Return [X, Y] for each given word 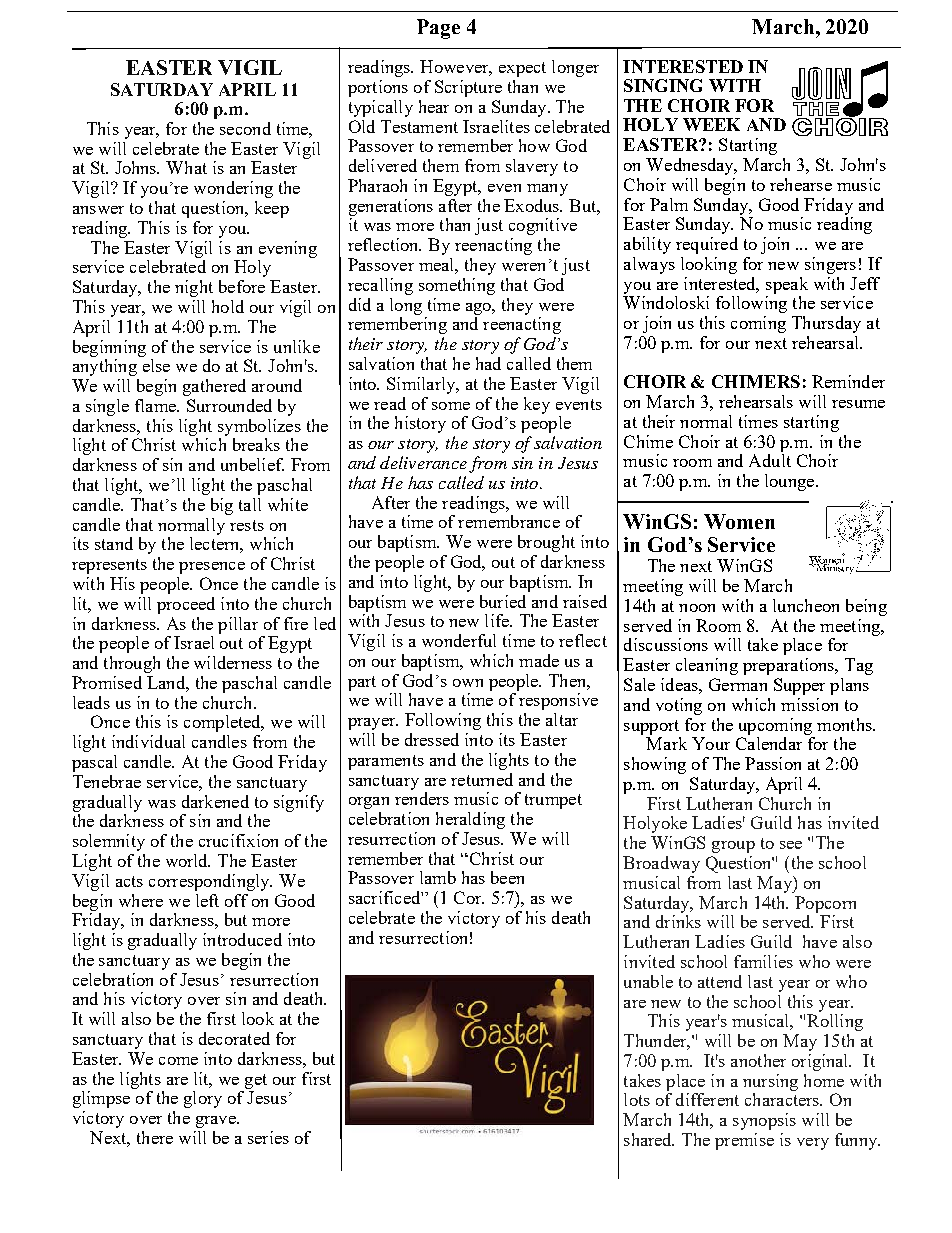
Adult [770, 460]
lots [637, 1099]
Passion [773, 763]
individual [148, 741]
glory [203, 1099]
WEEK [711, 124]
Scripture [468, 88]
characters [783, 1099]
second [245, 128]
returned [482, 779]
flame [156, 405]
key [537, 405]
